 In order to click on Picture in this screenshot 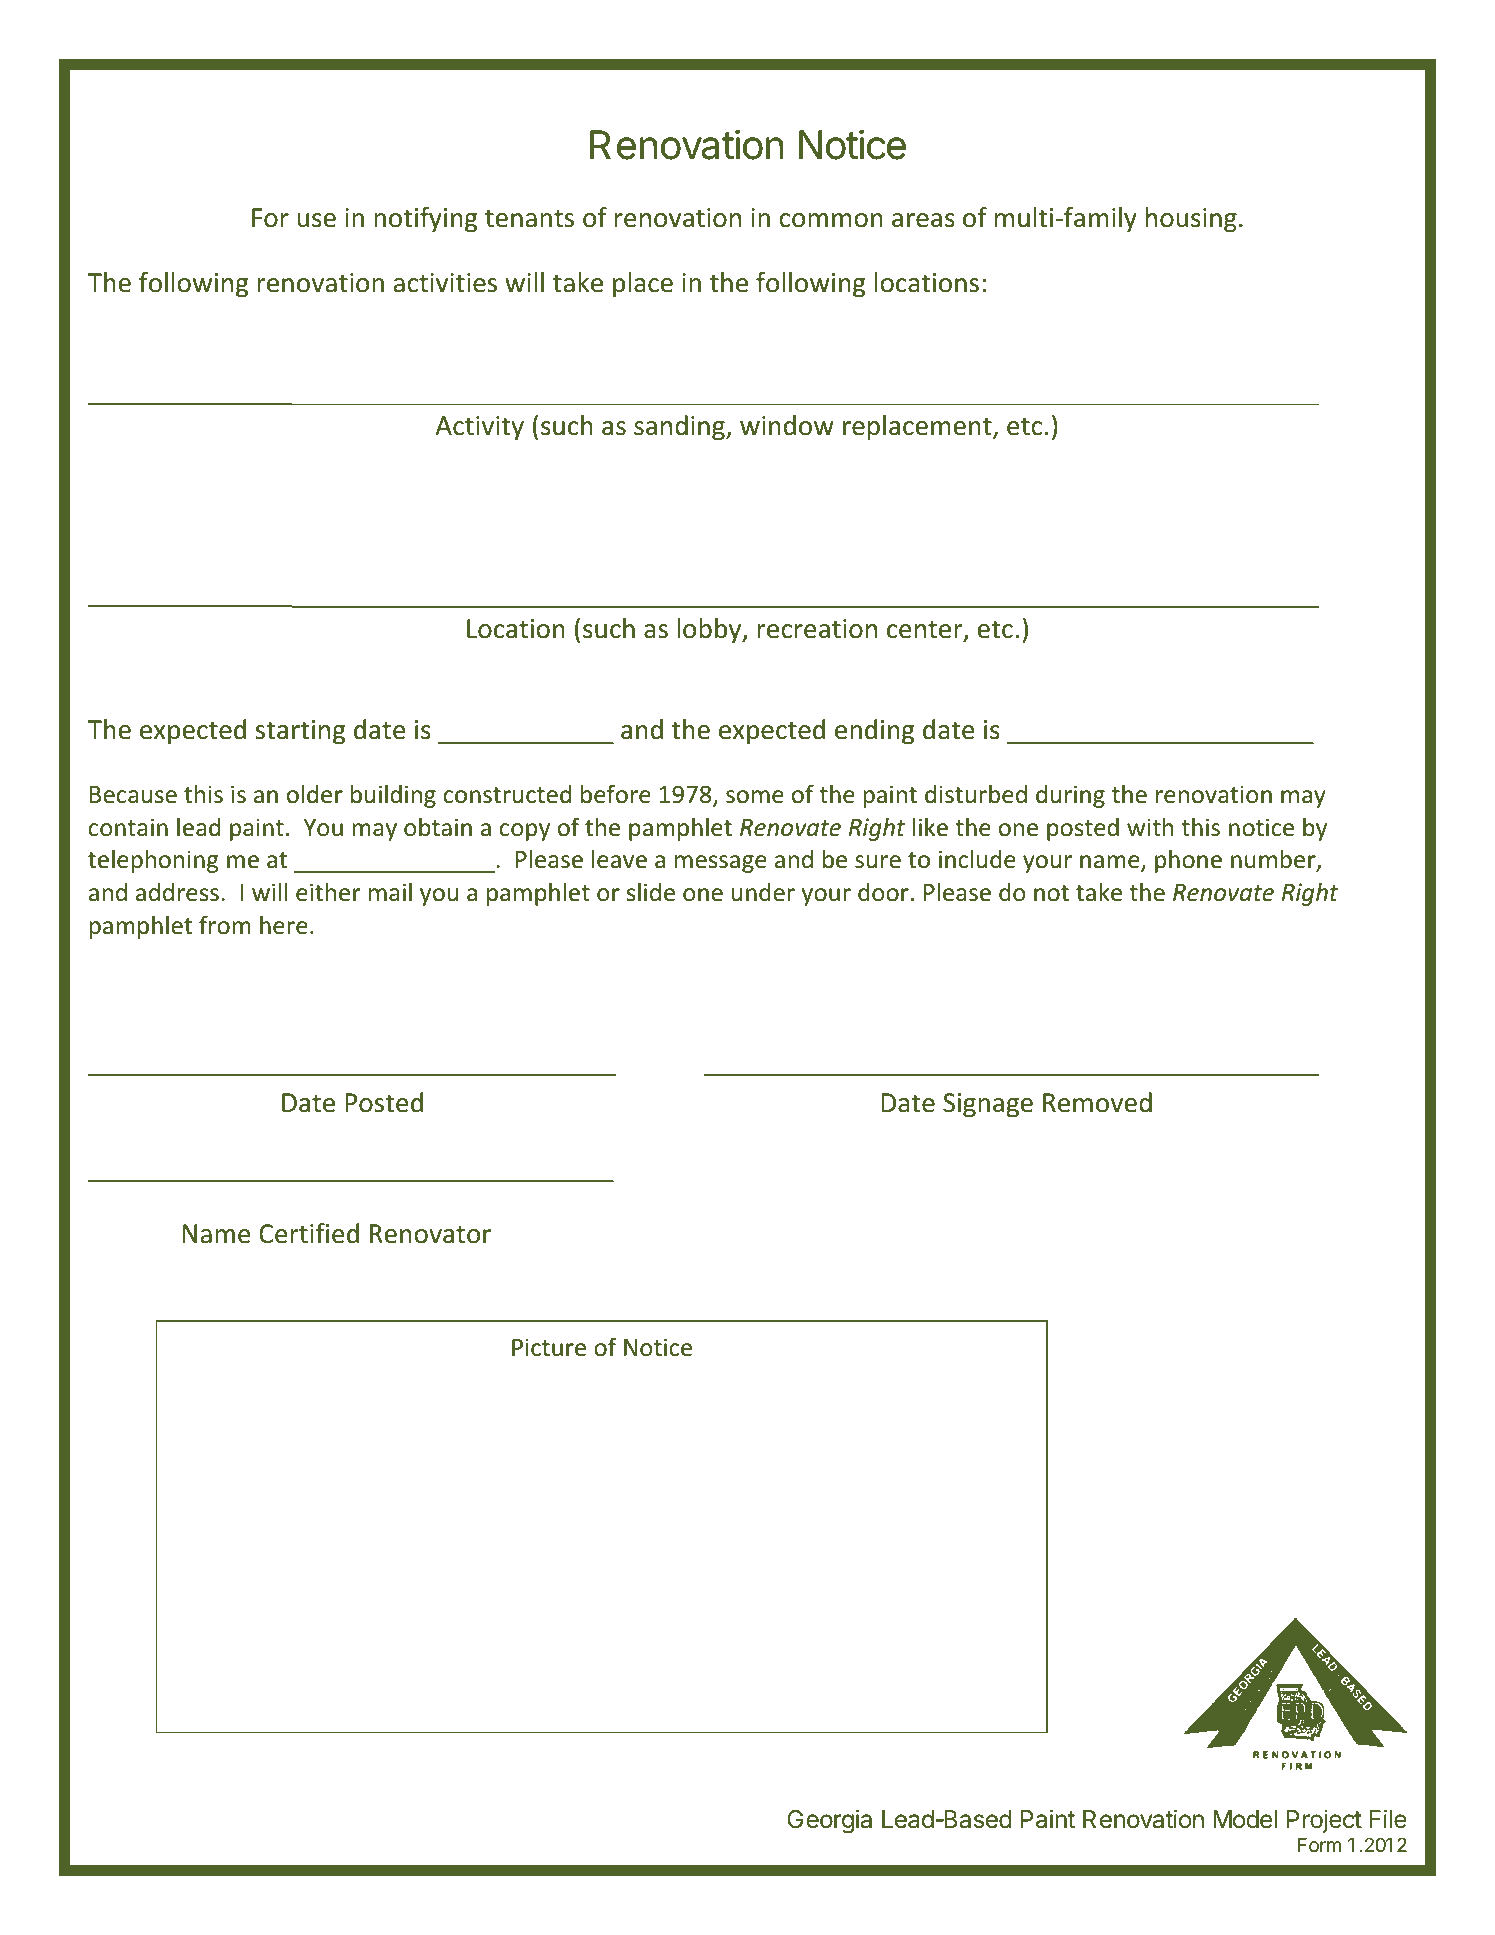, I will do `click(549, 1347)`.
